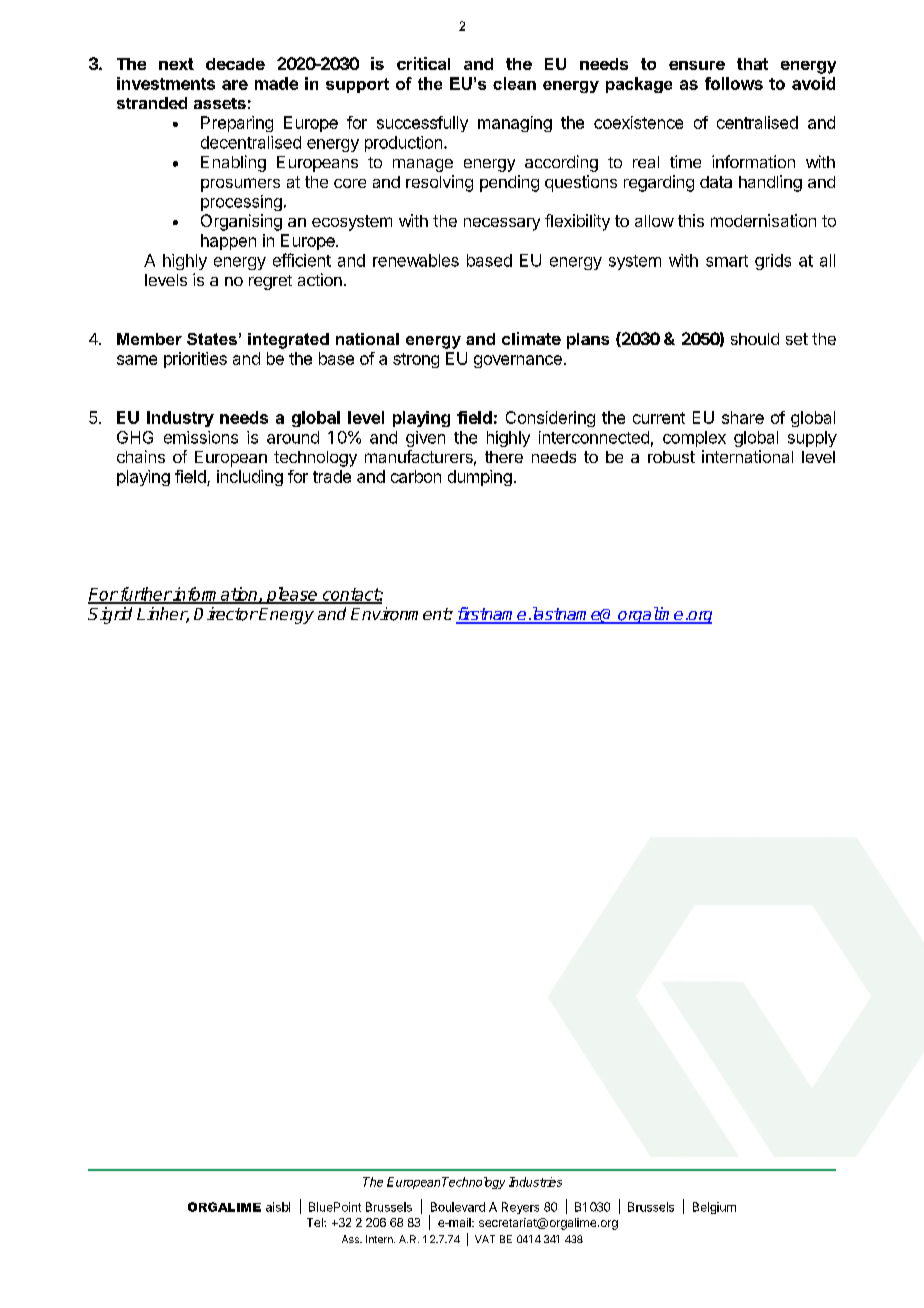 The width and height of the screenshot is (924, 1308). Describe the element at coordinates (220, 103) in the screenshot. I see `assets` at that location.
